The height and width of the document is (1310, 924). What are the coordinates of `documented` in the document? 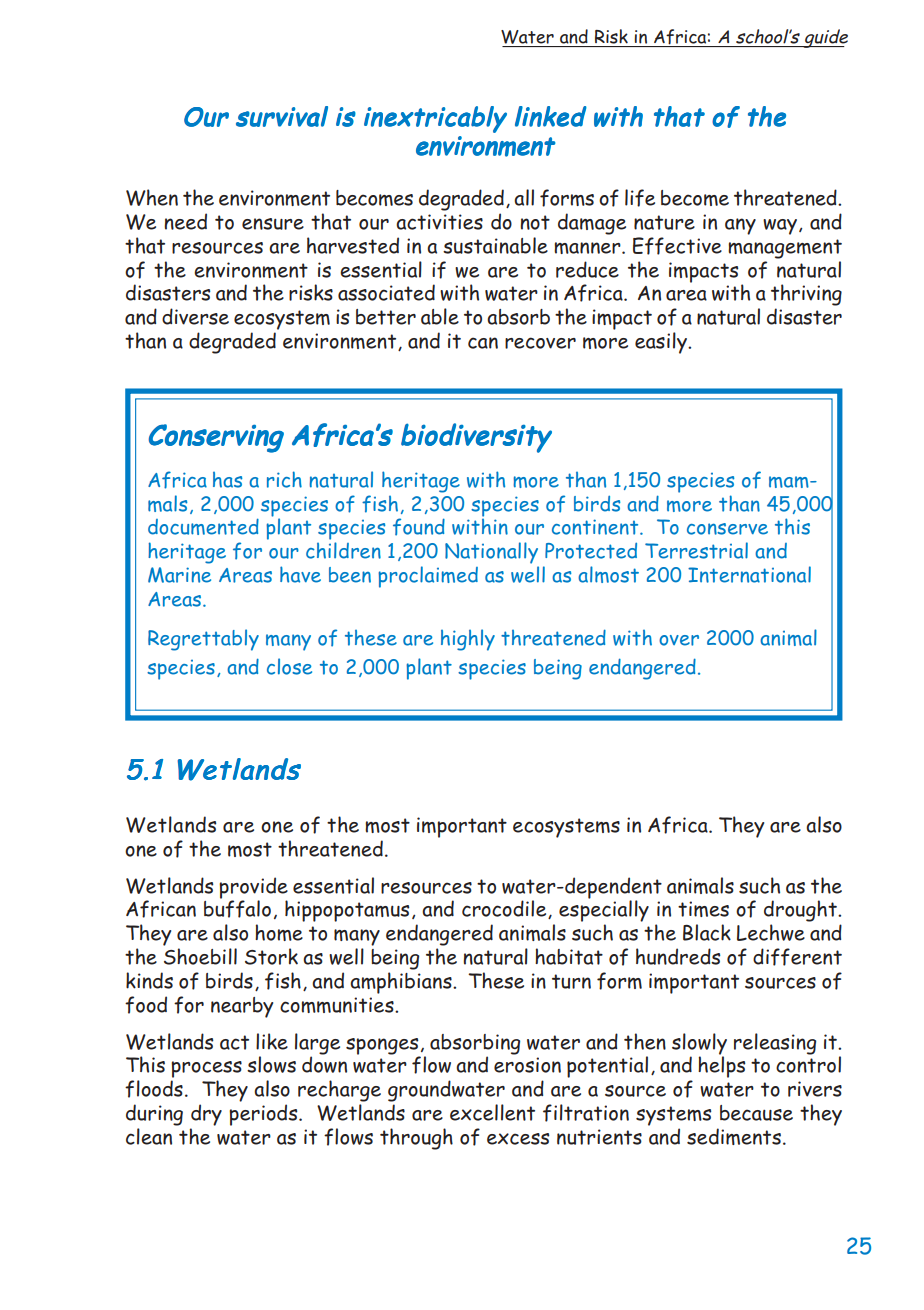 It's located at (203, 526).
